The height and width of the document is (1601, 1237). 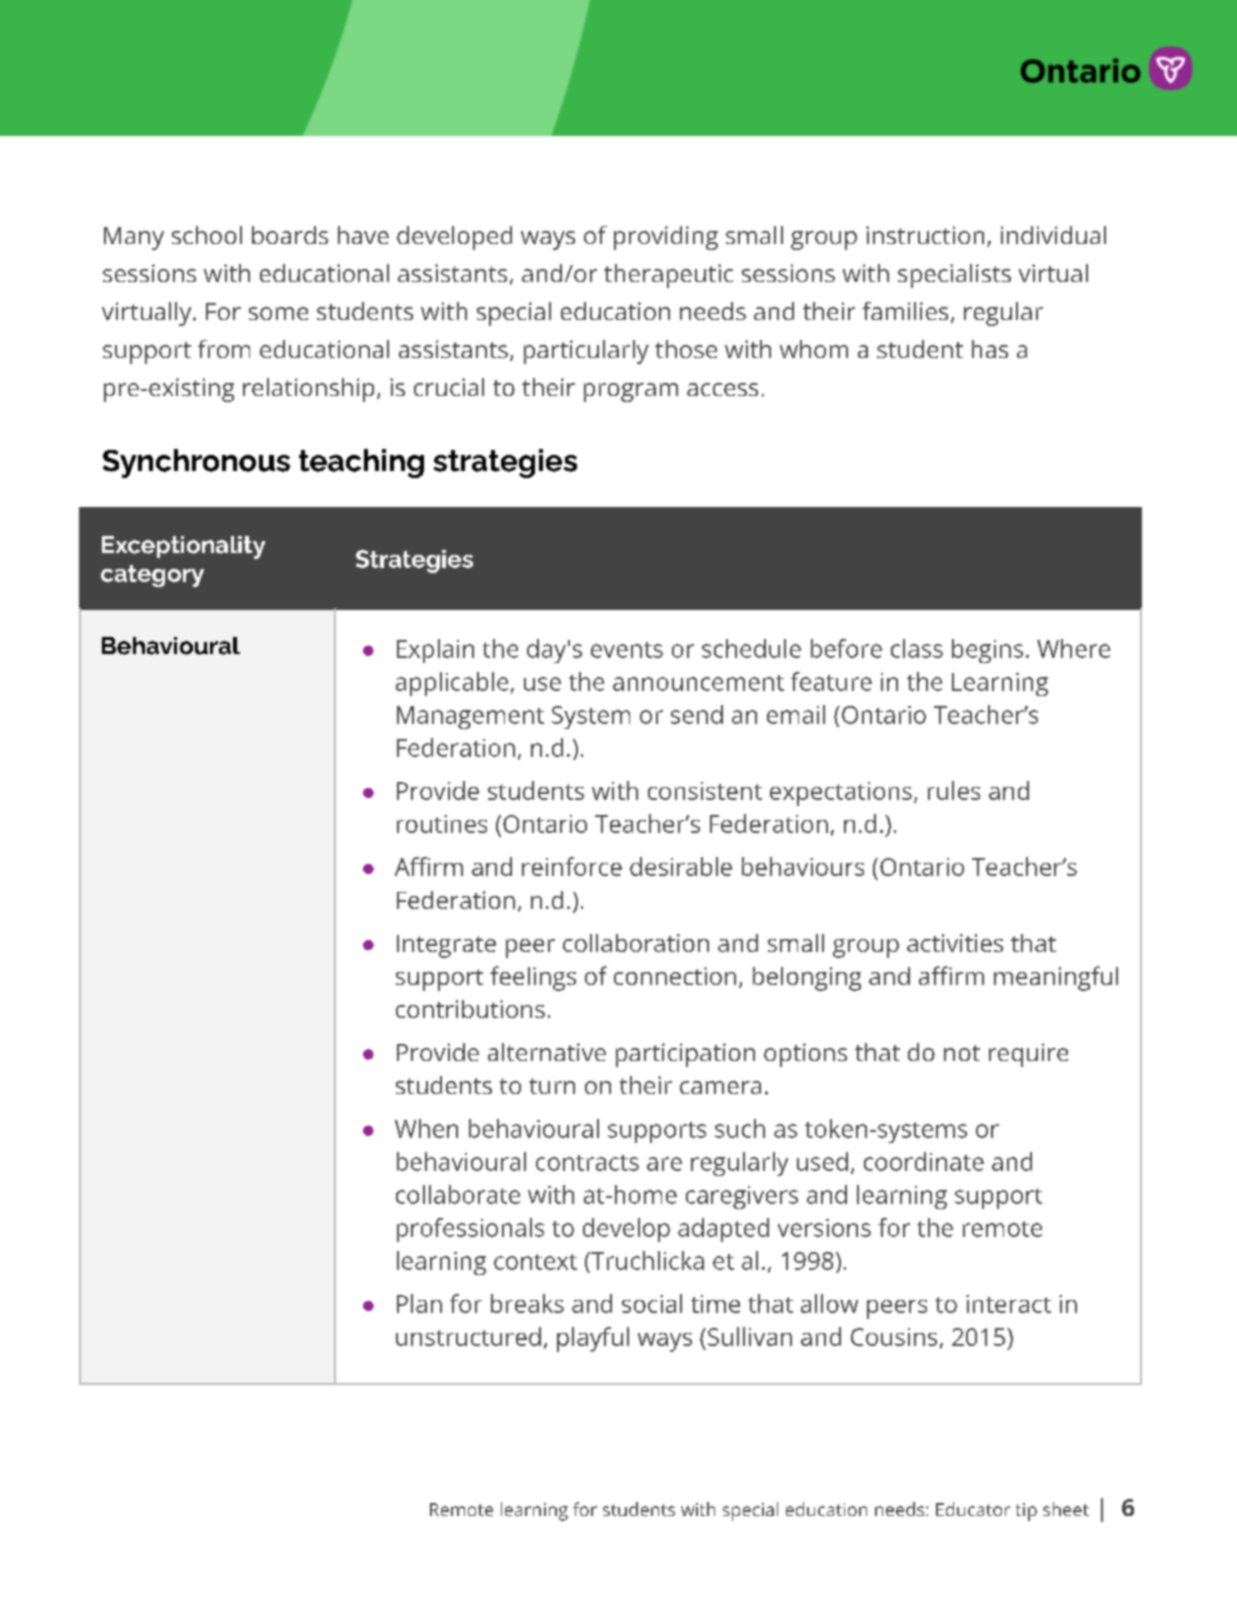 What do you see at coordinates (631, 392) in the document?
I see `program` at bounding box center [631, 392].
